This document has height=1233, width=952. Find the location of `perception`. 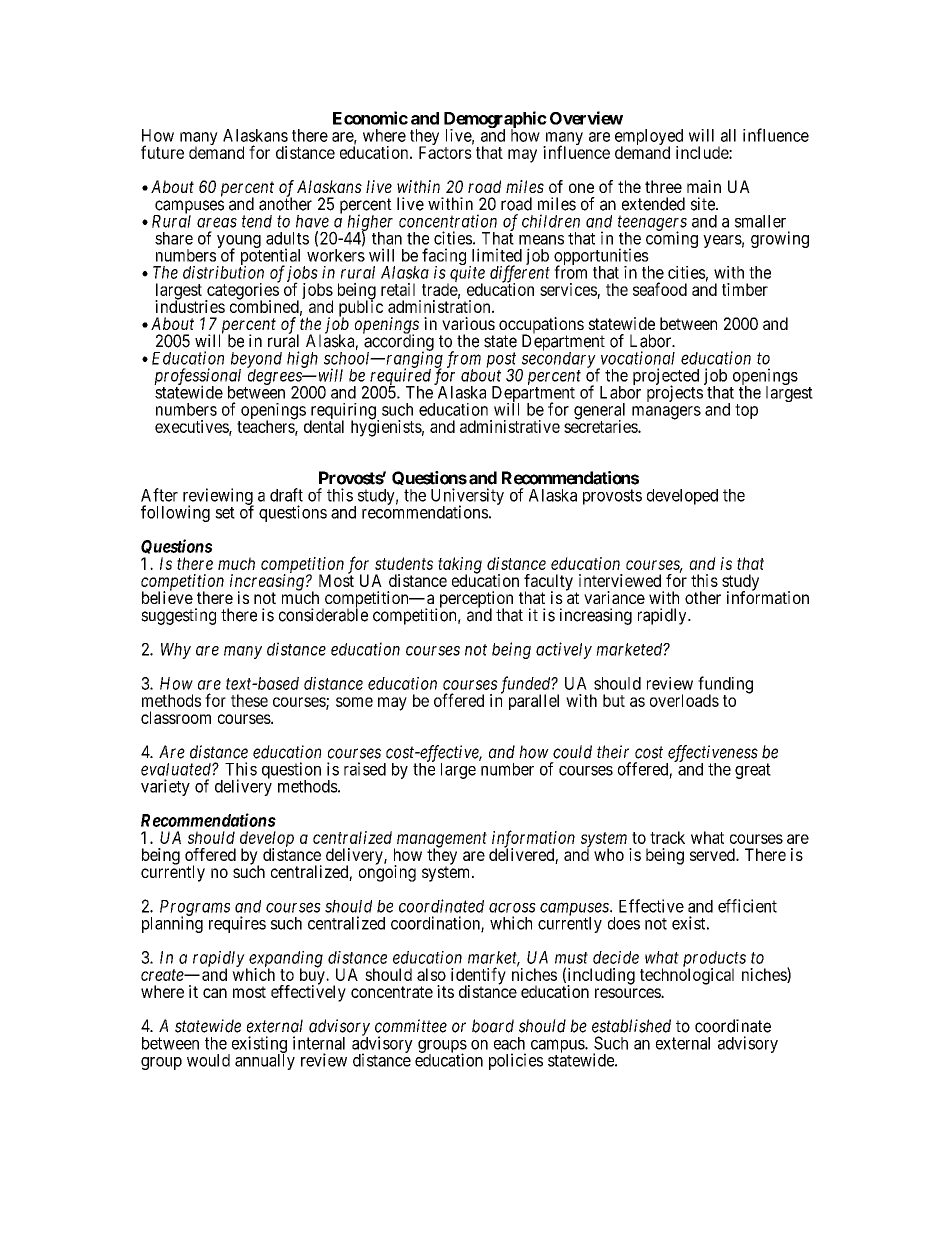

perception is located at coordinates (475, 600).
